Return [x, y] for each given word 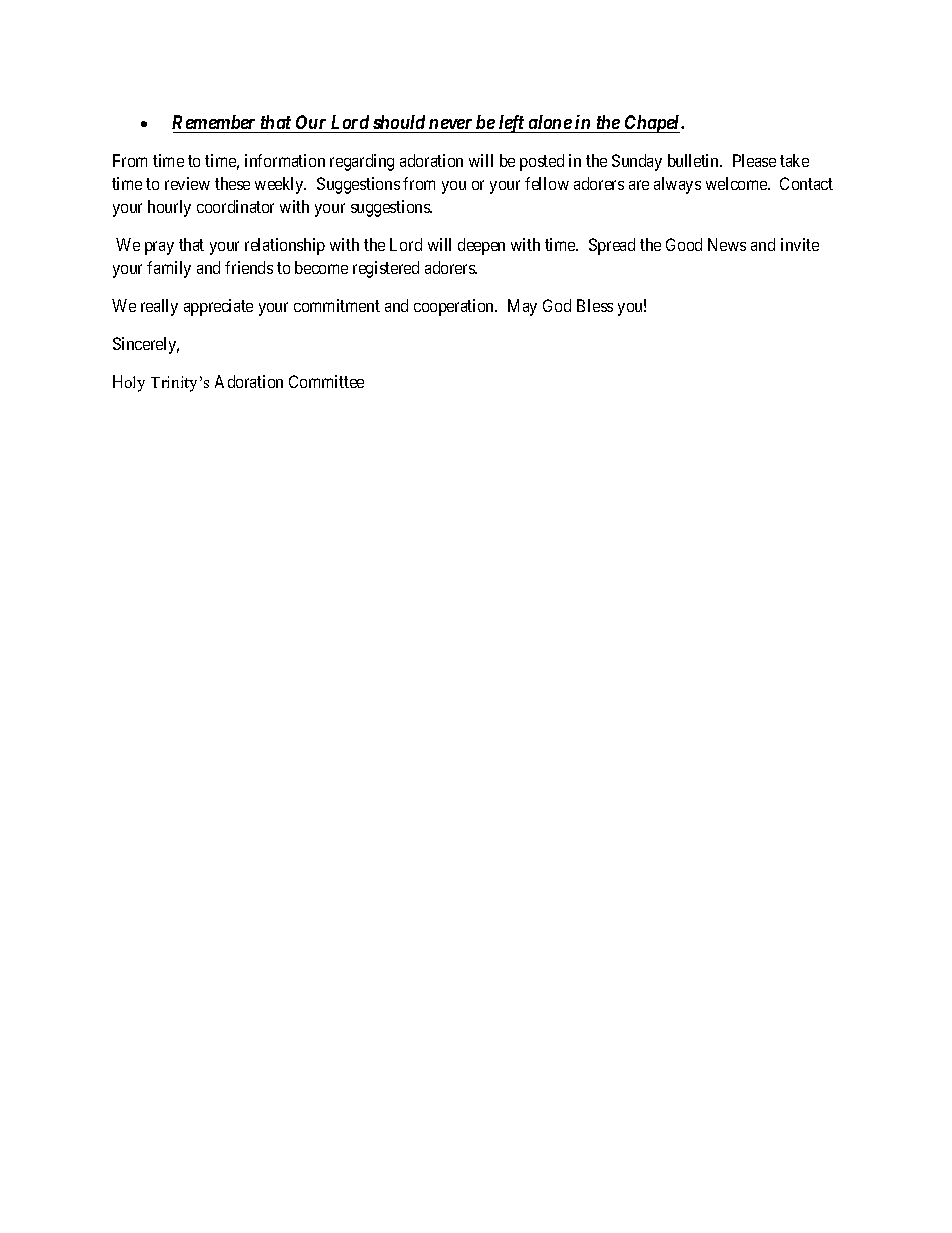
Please [754, 160]
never [450, 124]
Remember [213, 122]
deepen [481, 246]
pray [159, 248]
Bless [595, 305]
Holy [129, 383]
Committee [326, 381]
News [727, 244]
